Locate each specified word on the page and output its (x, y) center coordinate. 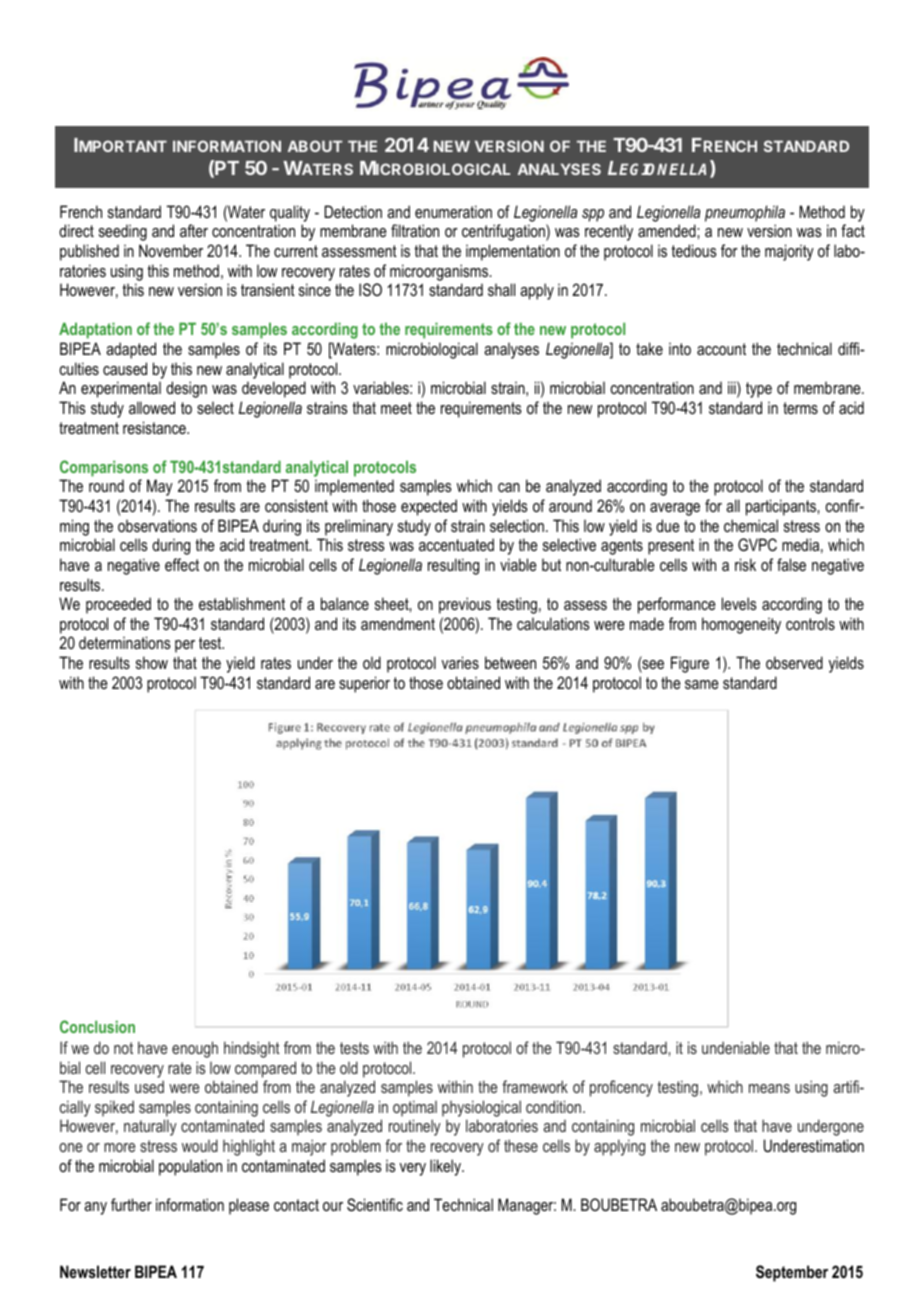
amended (668, 230)
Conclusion (97, 1026)
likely (447, 1167)
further (131, 1204)
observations (157, 525)
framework (535, 1086)
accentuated (456, 544)
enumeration (453, 211)
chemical (751, 525)
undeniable (736, 1047)
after (194, 230)
